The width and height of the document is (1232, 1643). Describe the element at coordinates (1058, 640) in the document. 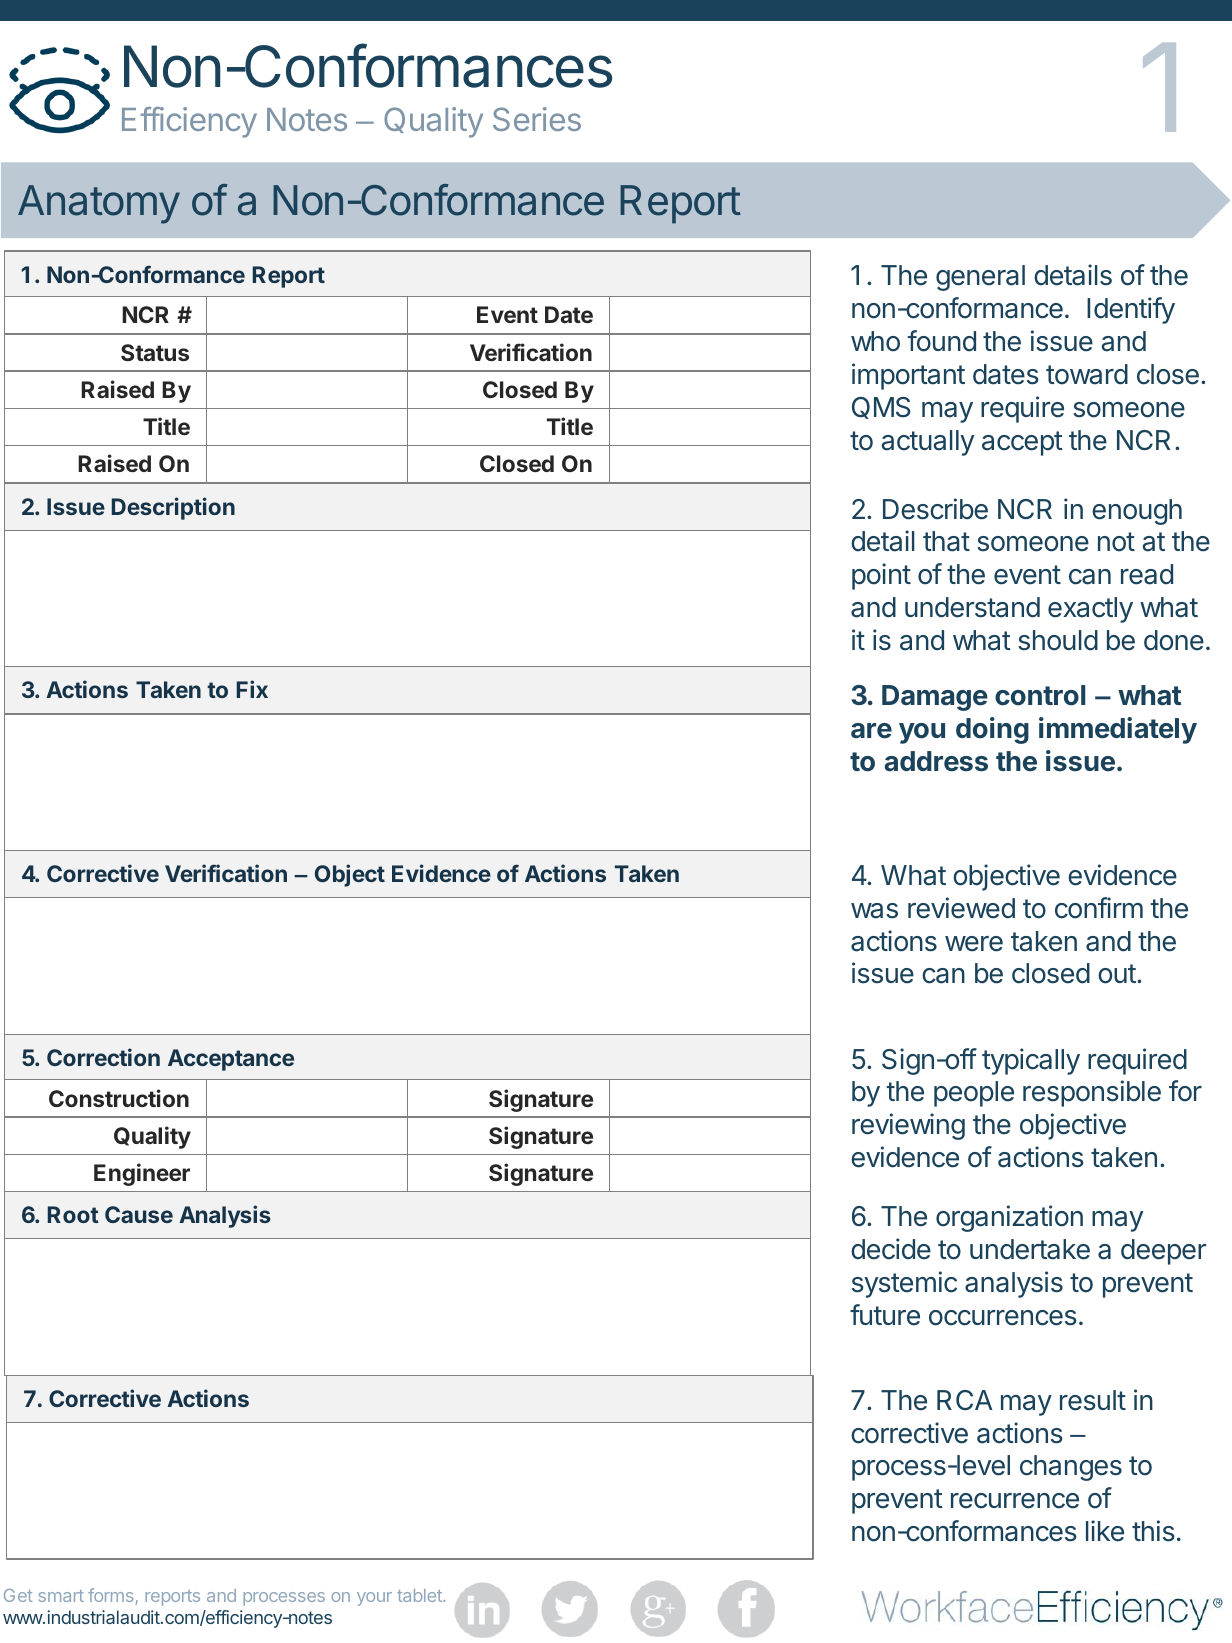

I see `should` at that location.
